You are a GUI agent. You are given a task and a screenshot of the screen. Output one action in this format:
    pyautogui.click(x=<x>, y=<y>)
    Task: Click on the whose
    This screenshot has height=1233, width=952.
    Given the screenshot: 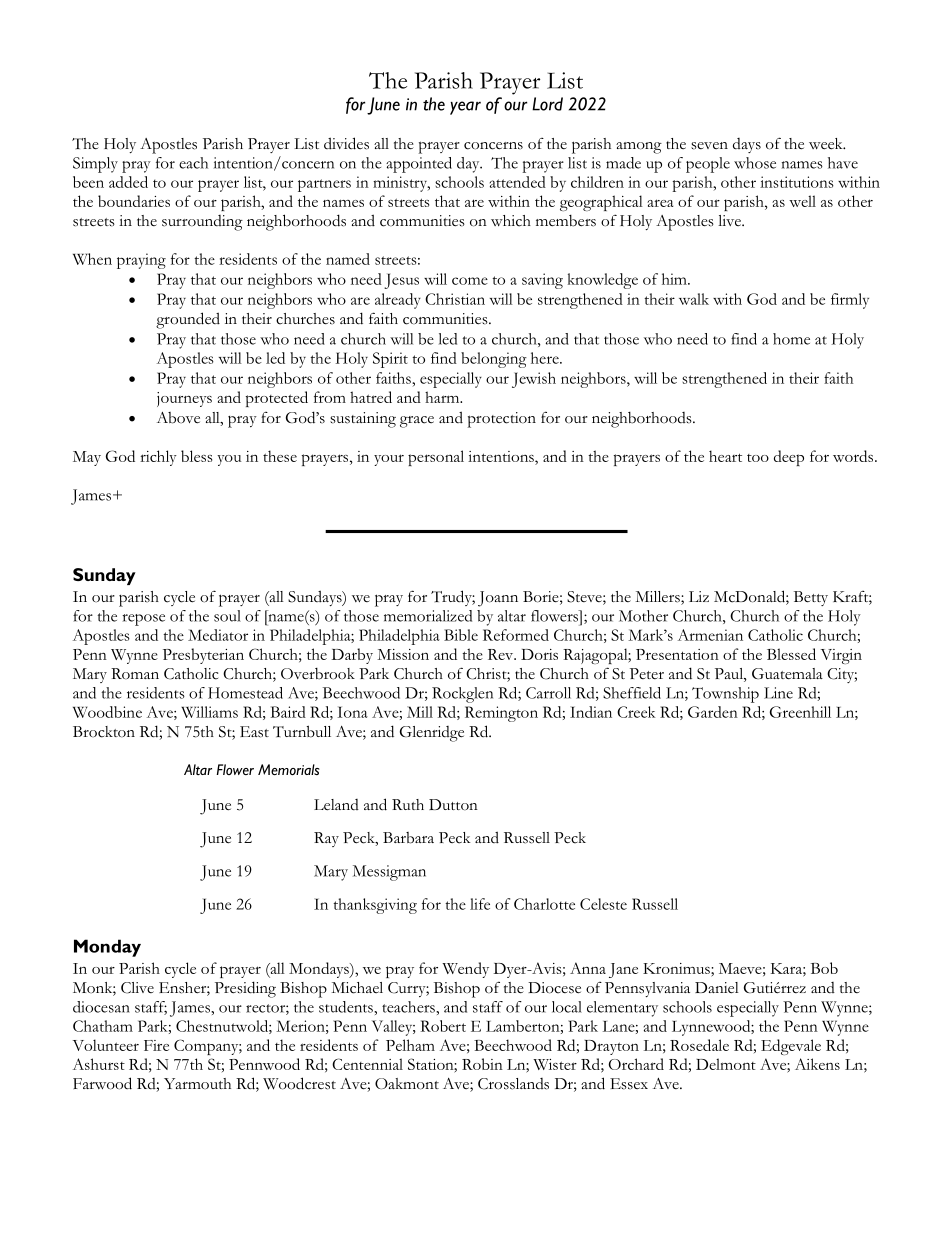 What is the action you would take?
    pyautogui.click(x=755, y=163)
